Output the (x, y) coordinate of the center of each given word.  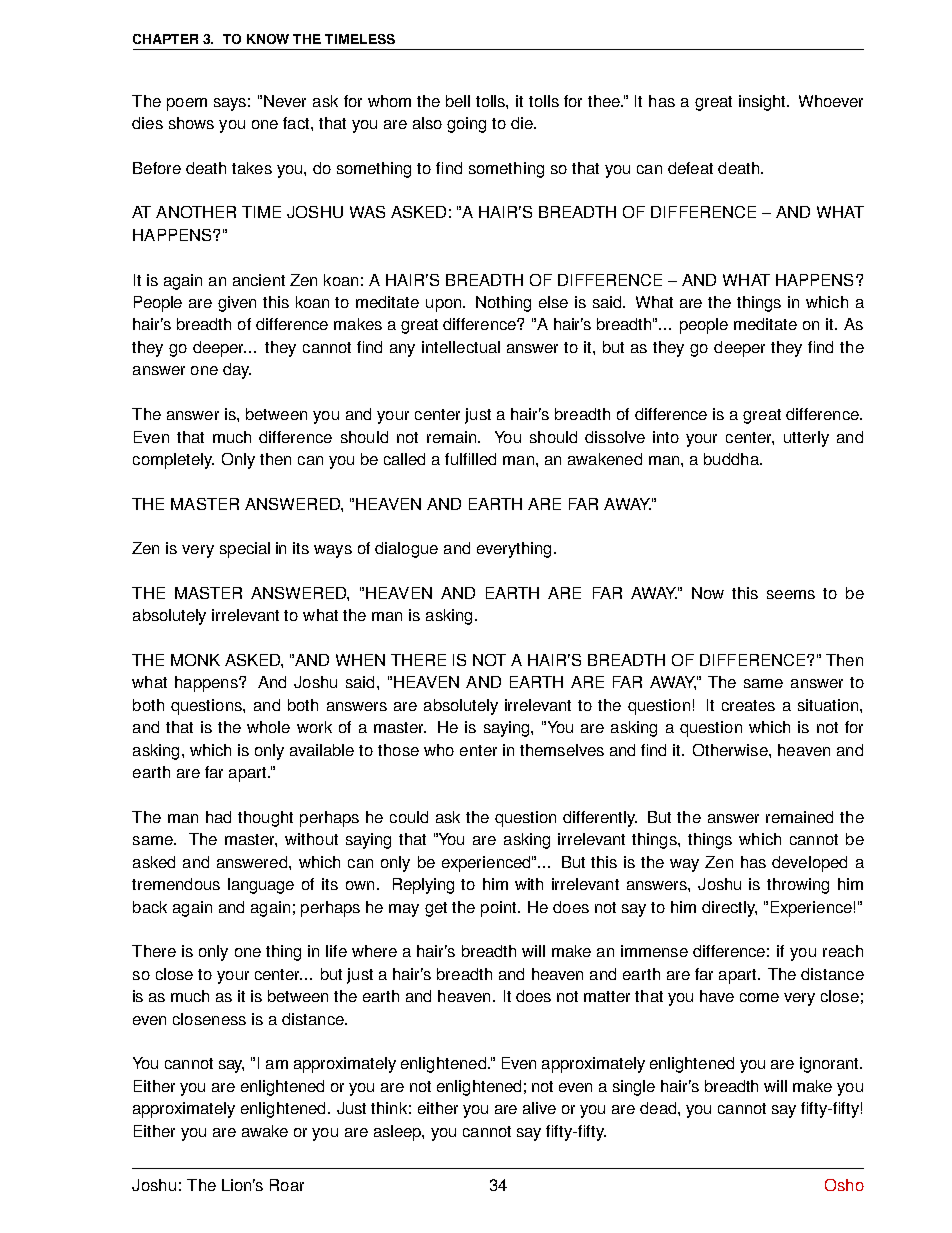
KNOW (268, 39)
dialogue (406, 550)
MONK (195, 660)
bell (458, 101)
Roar (287, 1185)
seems (791, 594)
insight (763, 103)
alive (539, 1108)
